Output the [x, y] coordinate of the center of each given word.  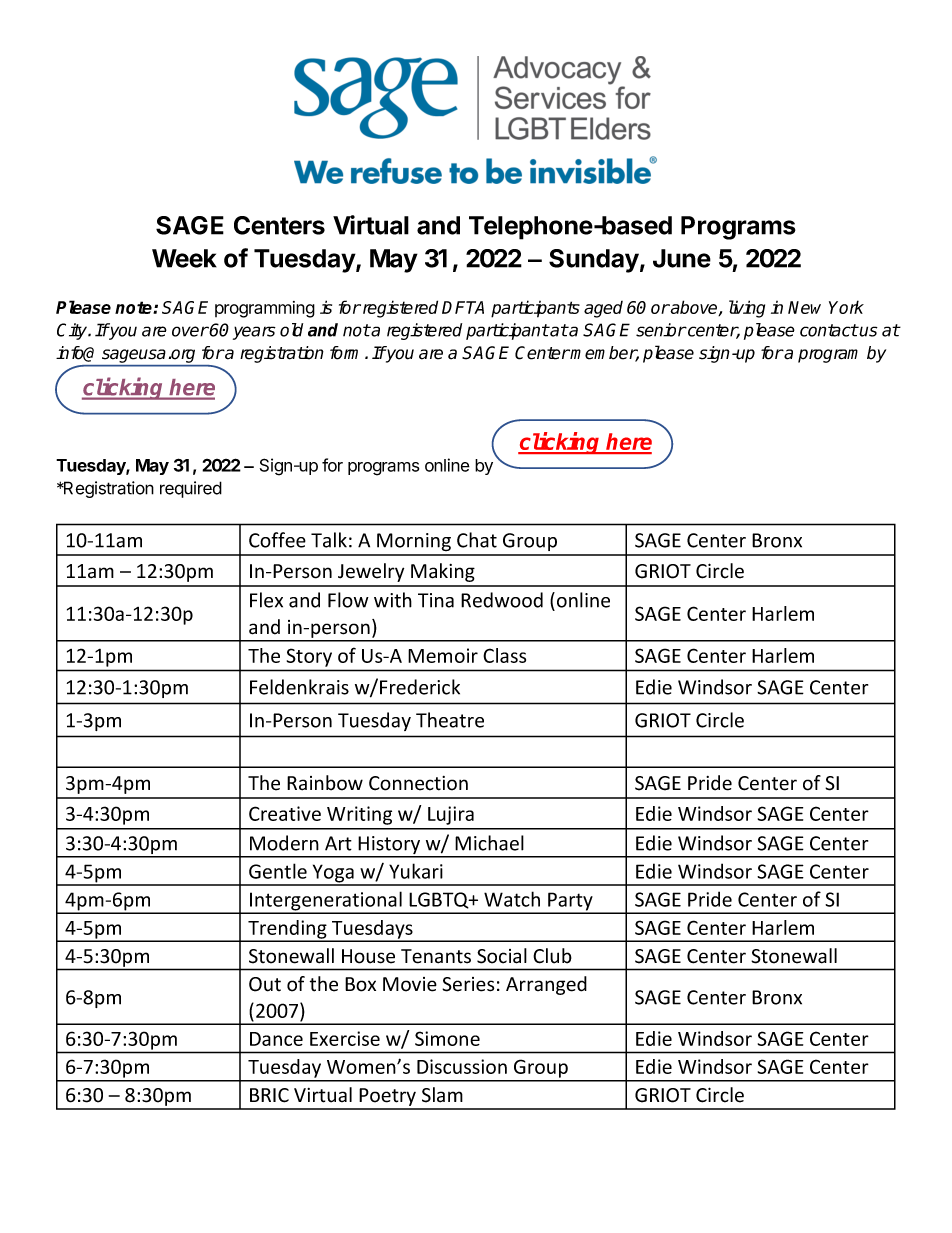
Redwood [502, 600]
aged [603, 309]
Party [570, 902]
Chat [477, 540]
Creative [285, 813]
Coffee [277, 540]
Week [184, 258]
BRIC [269, 1095]
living [747, 309]
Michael [489, 843]
